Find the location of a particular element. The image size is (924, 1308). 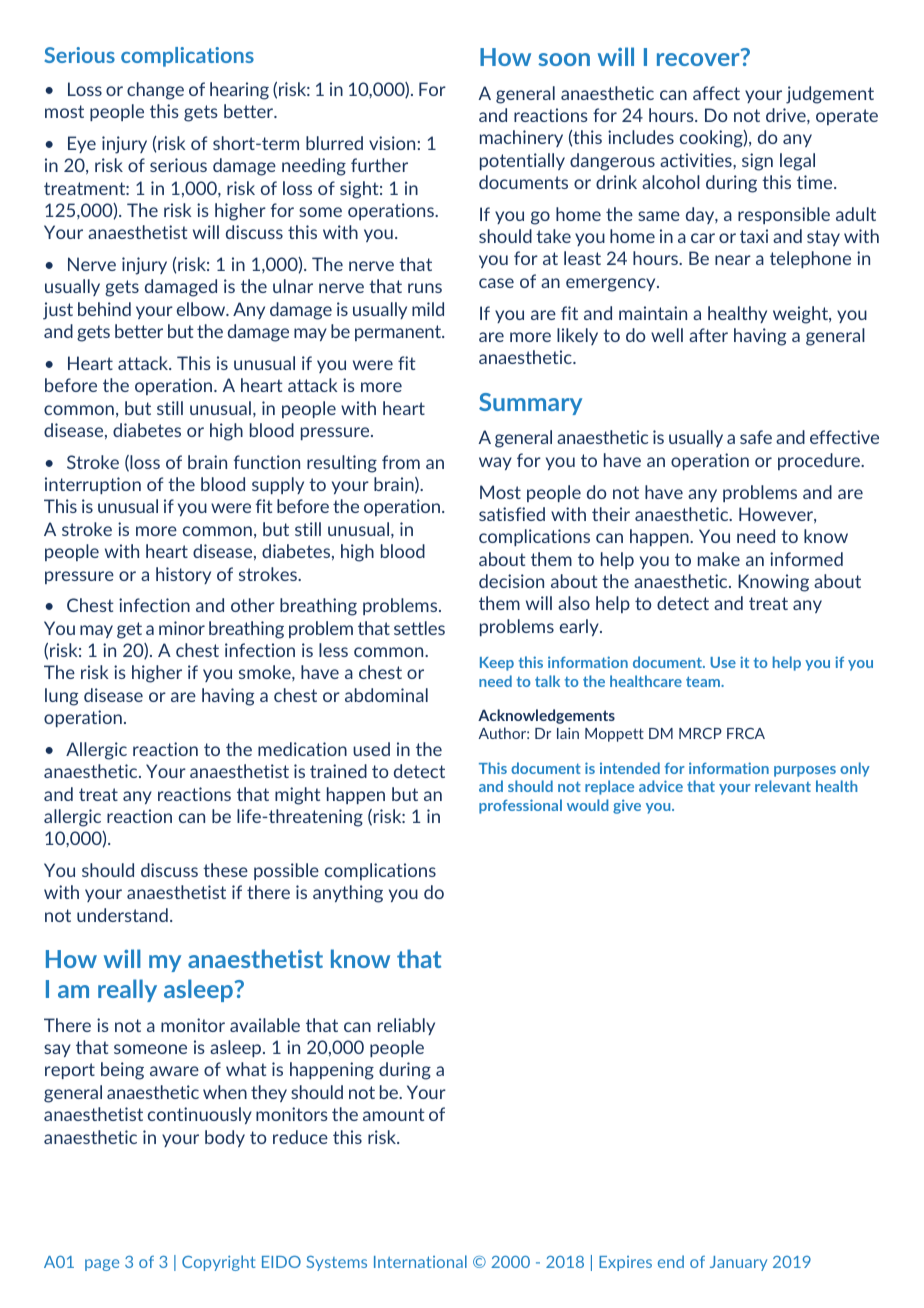

Keep is located at coordinates (497, 664).
